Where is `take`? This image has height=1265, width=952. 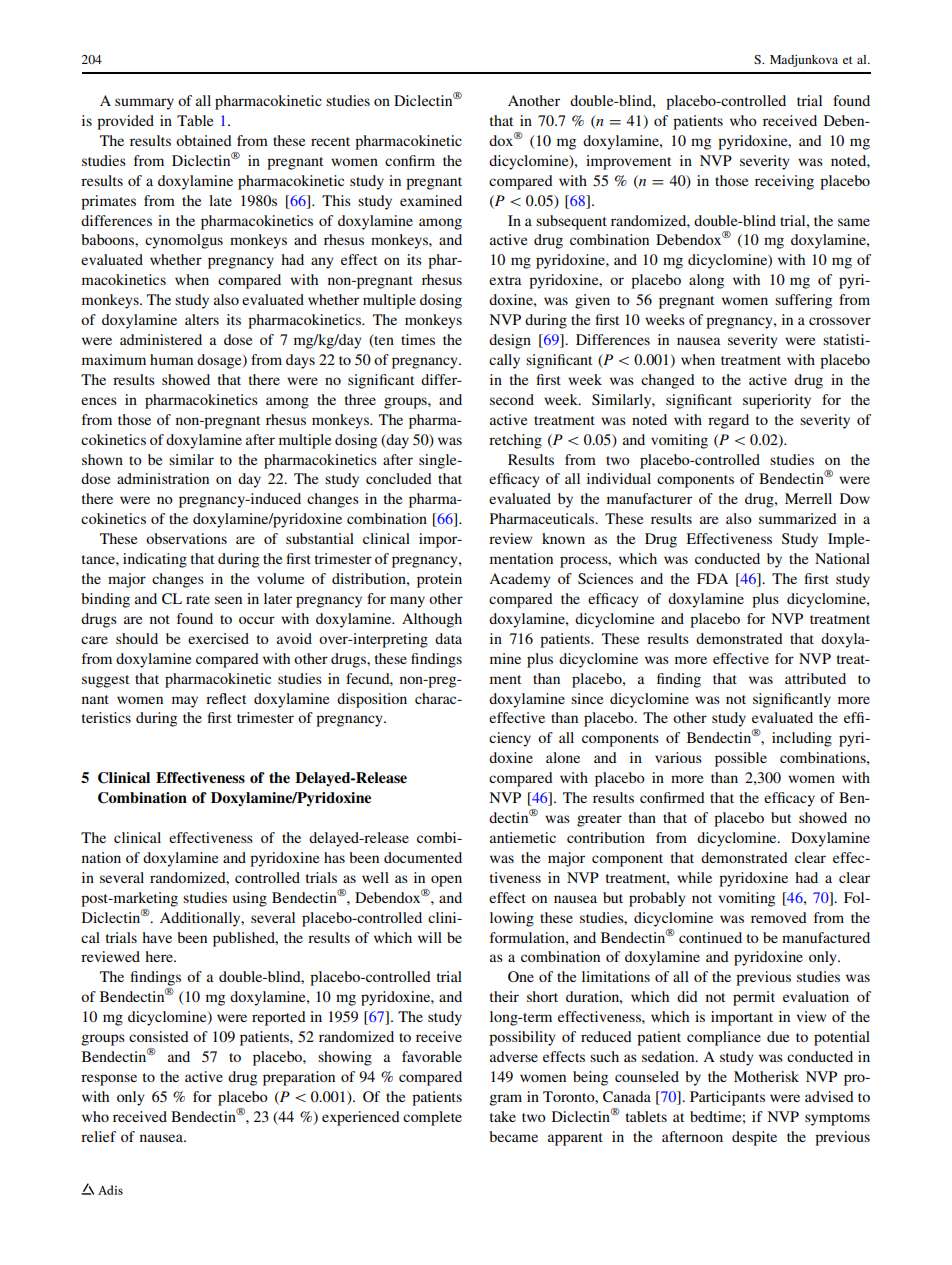
take is located at coordinates (503, 1116).
